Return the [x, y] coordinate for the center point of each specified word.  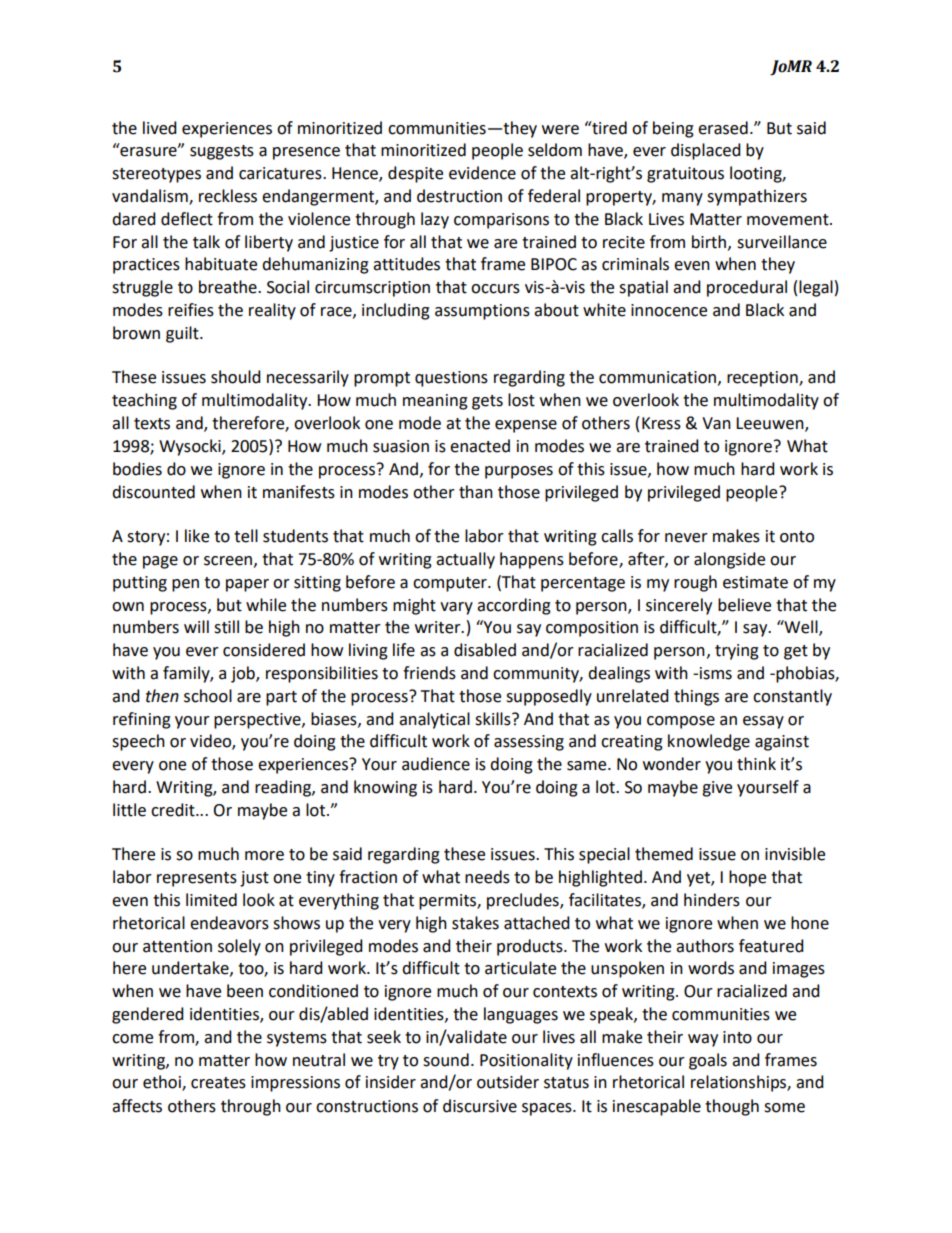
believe [744, 605]
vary [456, 608]
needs [487, 877]
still [226, 627]
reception [763, 379]
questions [451, 379]
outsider [508, 1082]
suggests [222, 152]
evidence [482, 173]
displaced [706, 151]
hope [747, 878]
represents [197, 879]
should [236, 377]
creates [218, 1083]
